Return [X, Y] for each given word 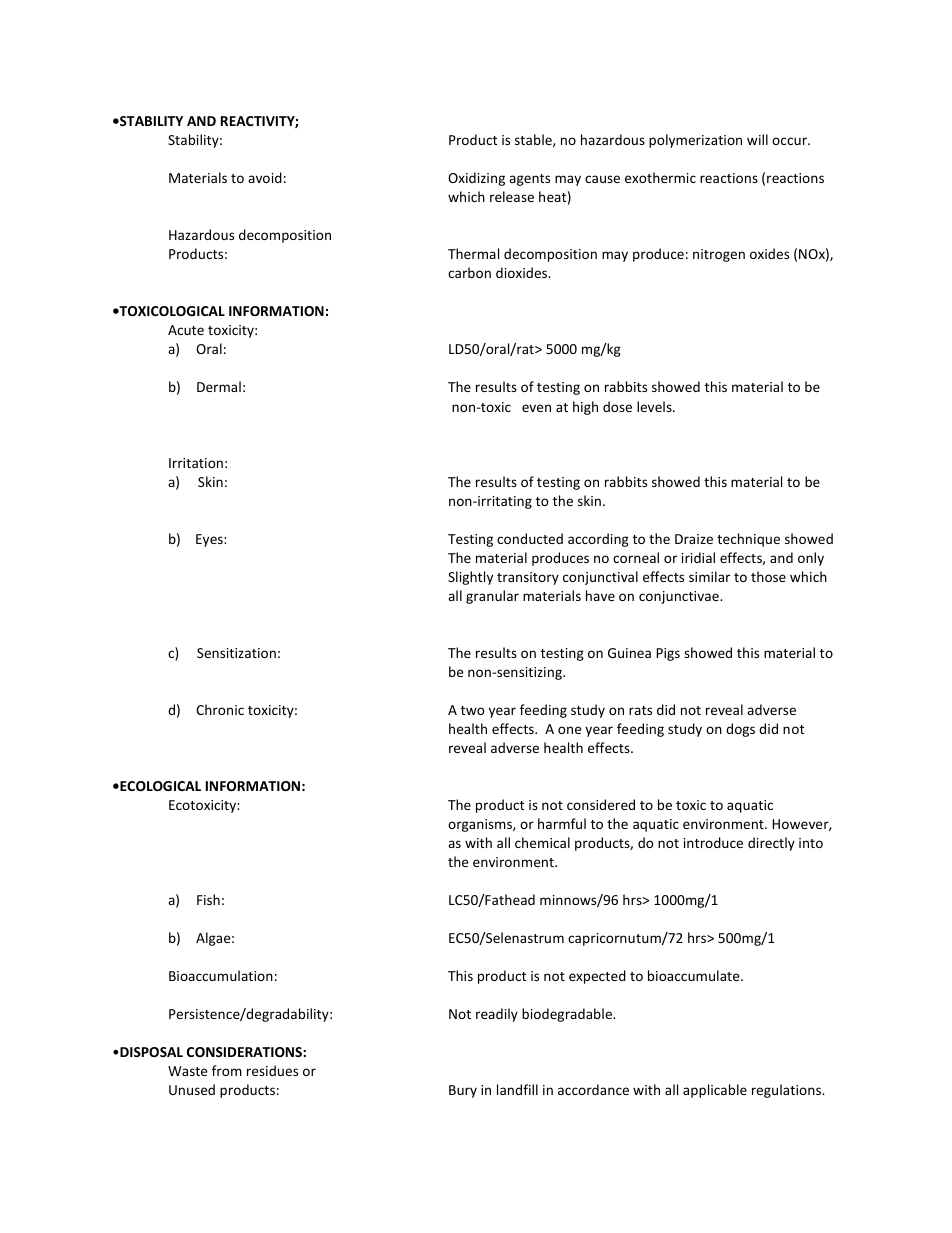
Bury [463, 1091]
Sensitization [236, 653]
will [757, 139]
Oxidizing [476, 179]
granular [492, 597]
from [227, 1070]
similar [709, 576]
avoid [265, 177]
